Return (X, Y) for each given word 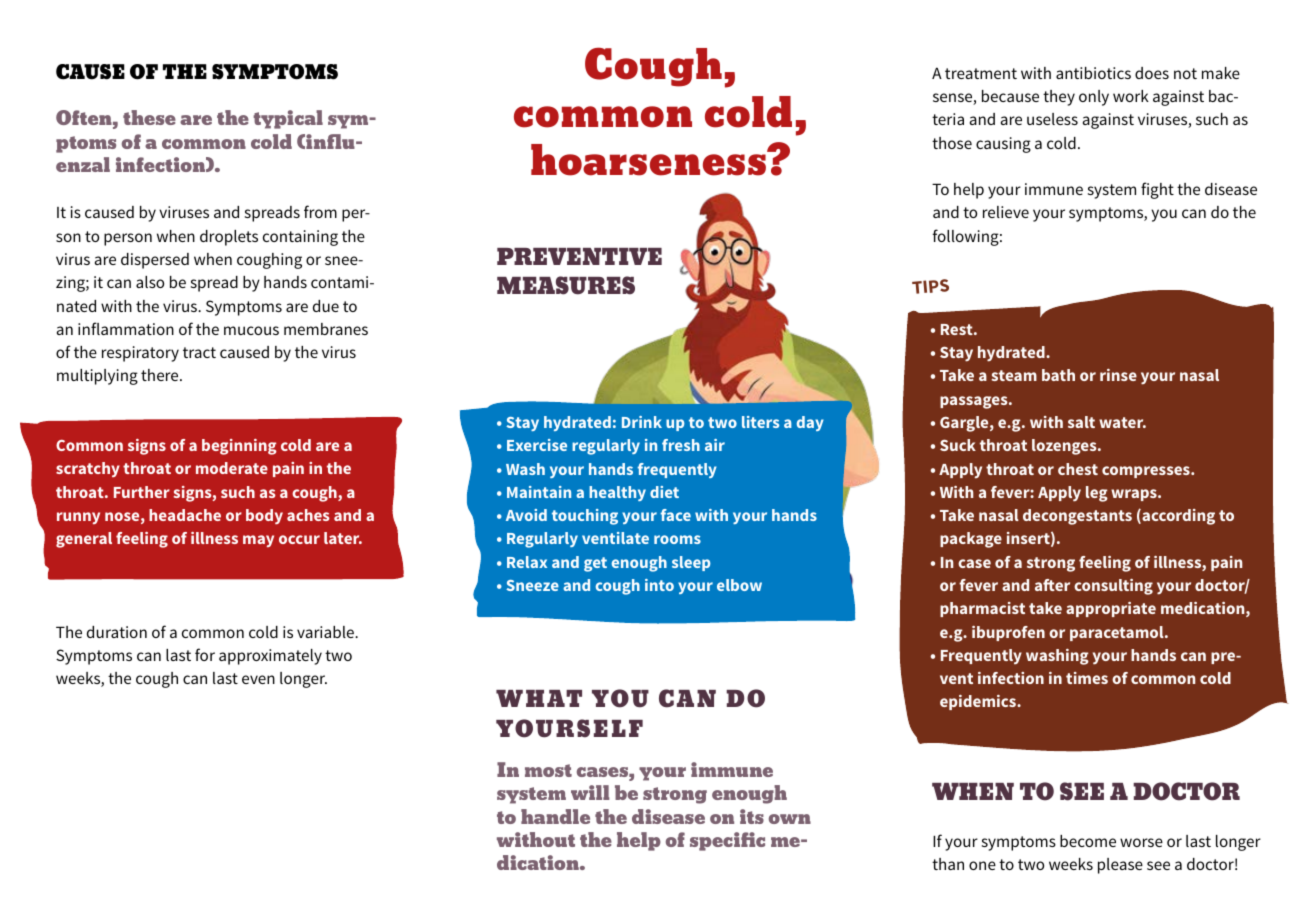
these (149, 117)
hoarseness (649, 160)
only (1094, 98)
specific (727, 841)
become (1088, 841)
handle (555, 816)
